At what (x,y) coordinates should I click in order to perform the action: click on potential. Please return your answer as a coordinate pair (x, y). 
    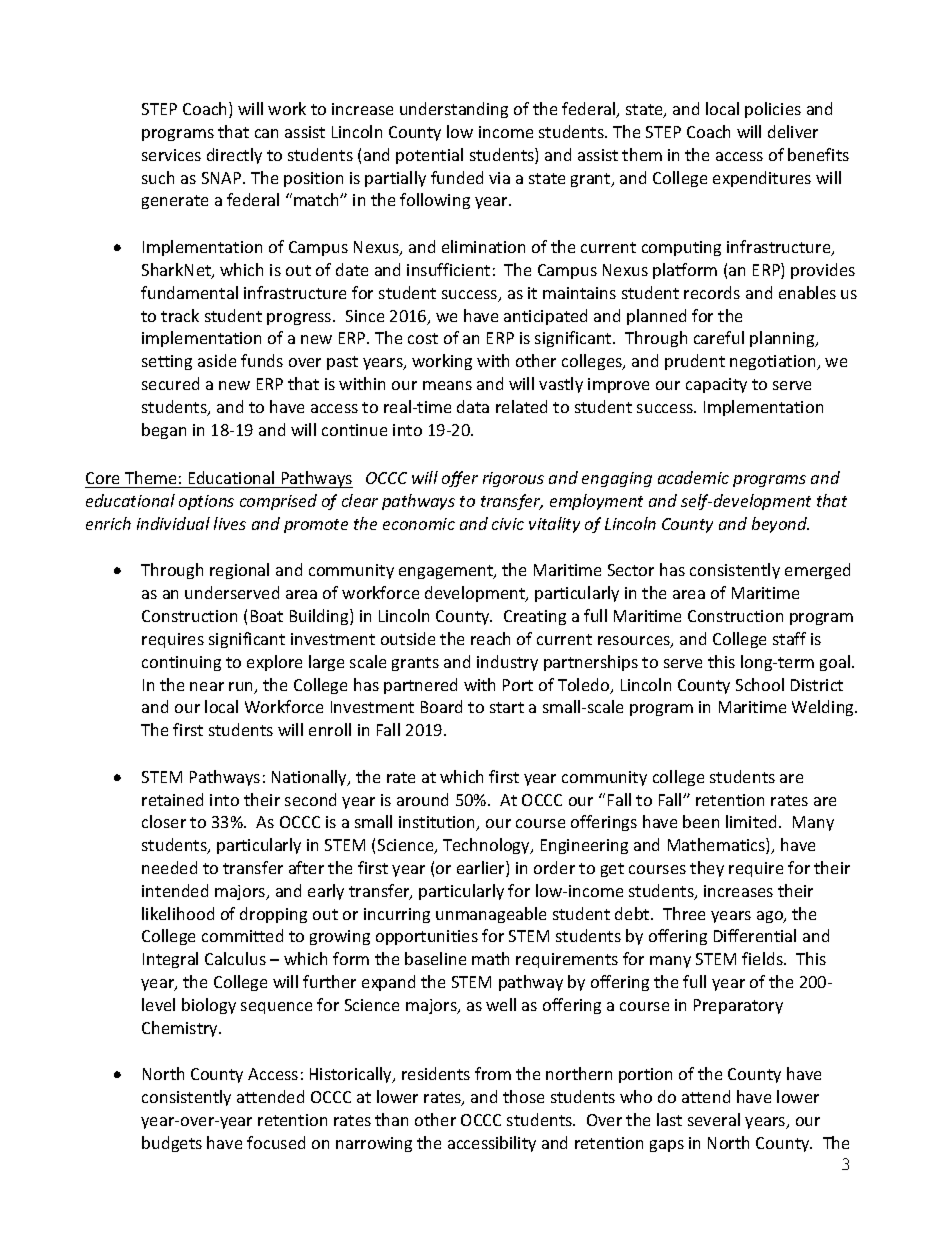
    Looking at the image, I should click on (429, 156).
